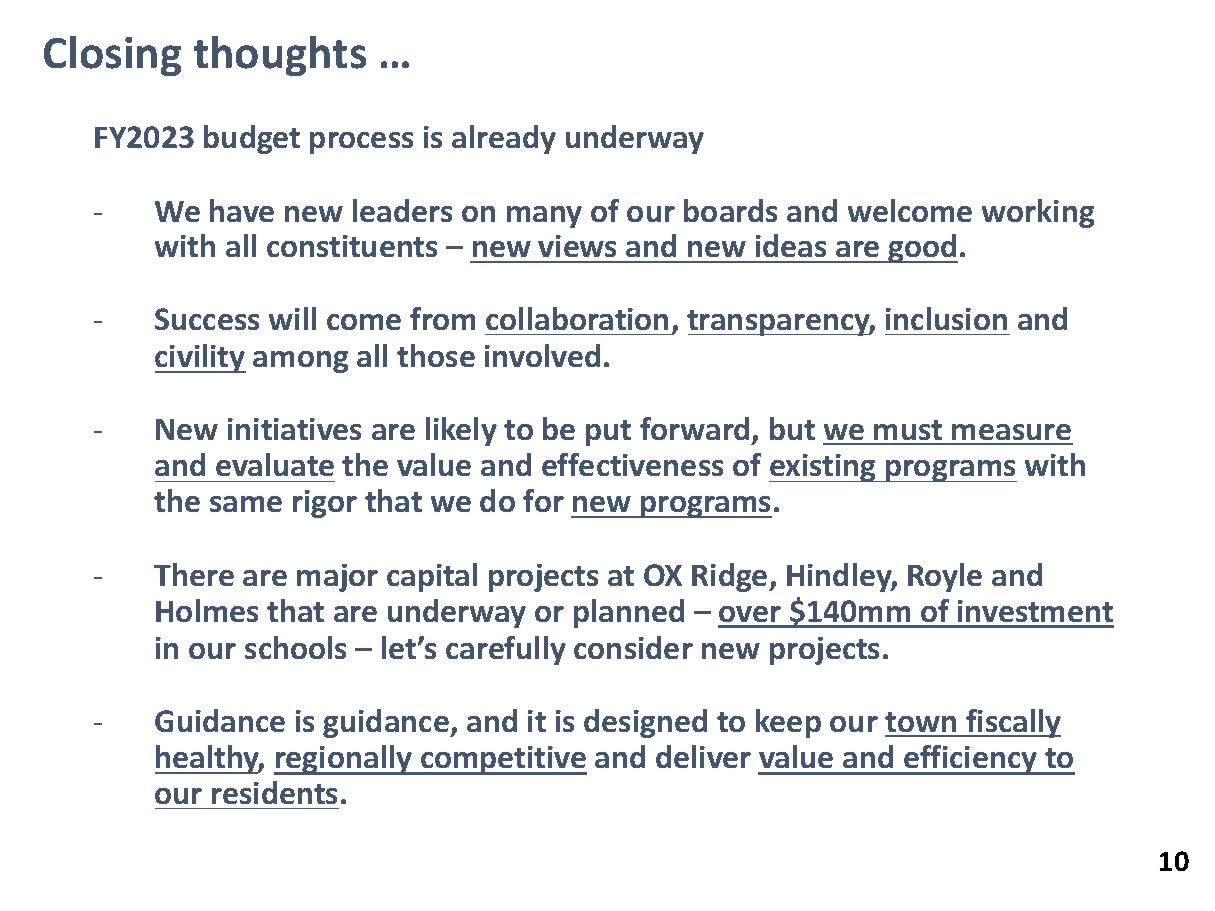  What do you see at coordinates (294, 429) in the document?
I see `initiatives` at bounding box center [294, 429].
